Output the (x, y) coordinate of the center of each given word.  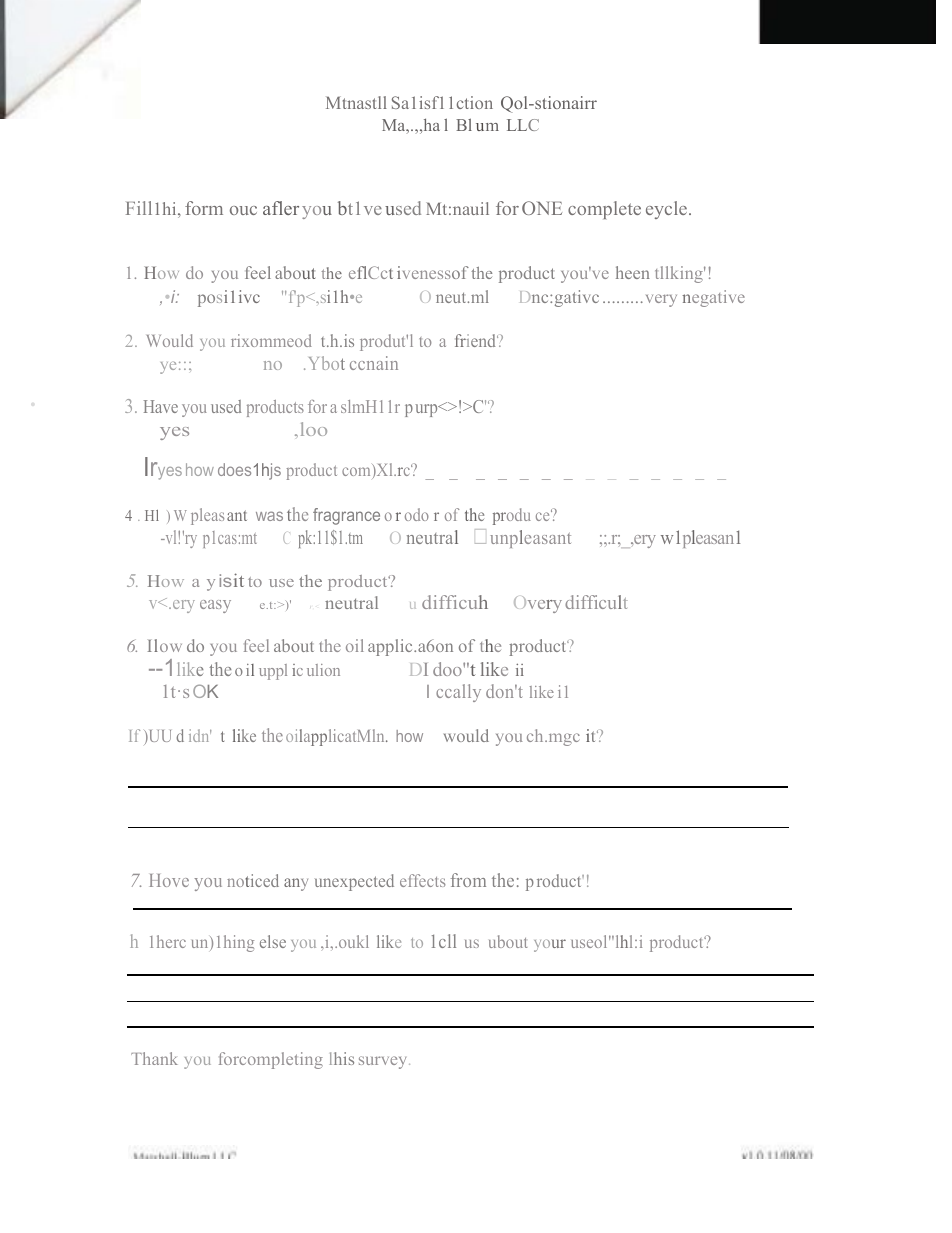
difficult (596, 602)
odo (417, 514)
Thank (154, 1058)
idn (200, 735)
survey (384, 1062)
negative (713, 298)
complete (604, 210)
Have (161, 406)
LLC (523, 125)
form (204, 208)
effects (423, 880)
